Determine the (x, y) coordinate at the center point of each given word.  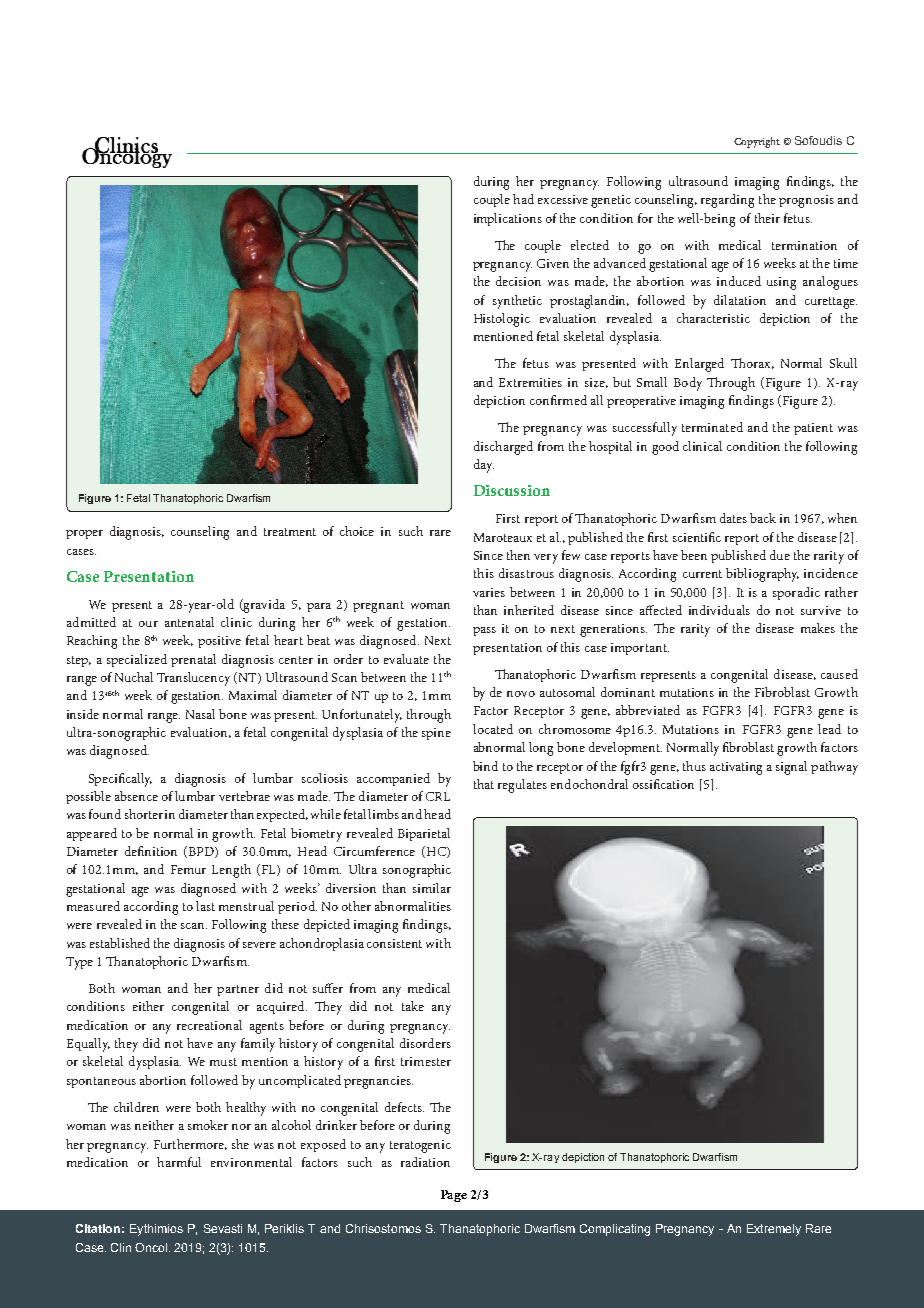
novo (521, 694)
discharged (503, 448)
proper (84, 534)
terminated (712, 427)
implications (508, 219)
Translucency (193, 679)
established (120, 943)
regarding (727, 201)
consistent (394, 943)
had (523, 199)
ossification (663, 784)
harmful (179, 1162)
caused (839, 674)
